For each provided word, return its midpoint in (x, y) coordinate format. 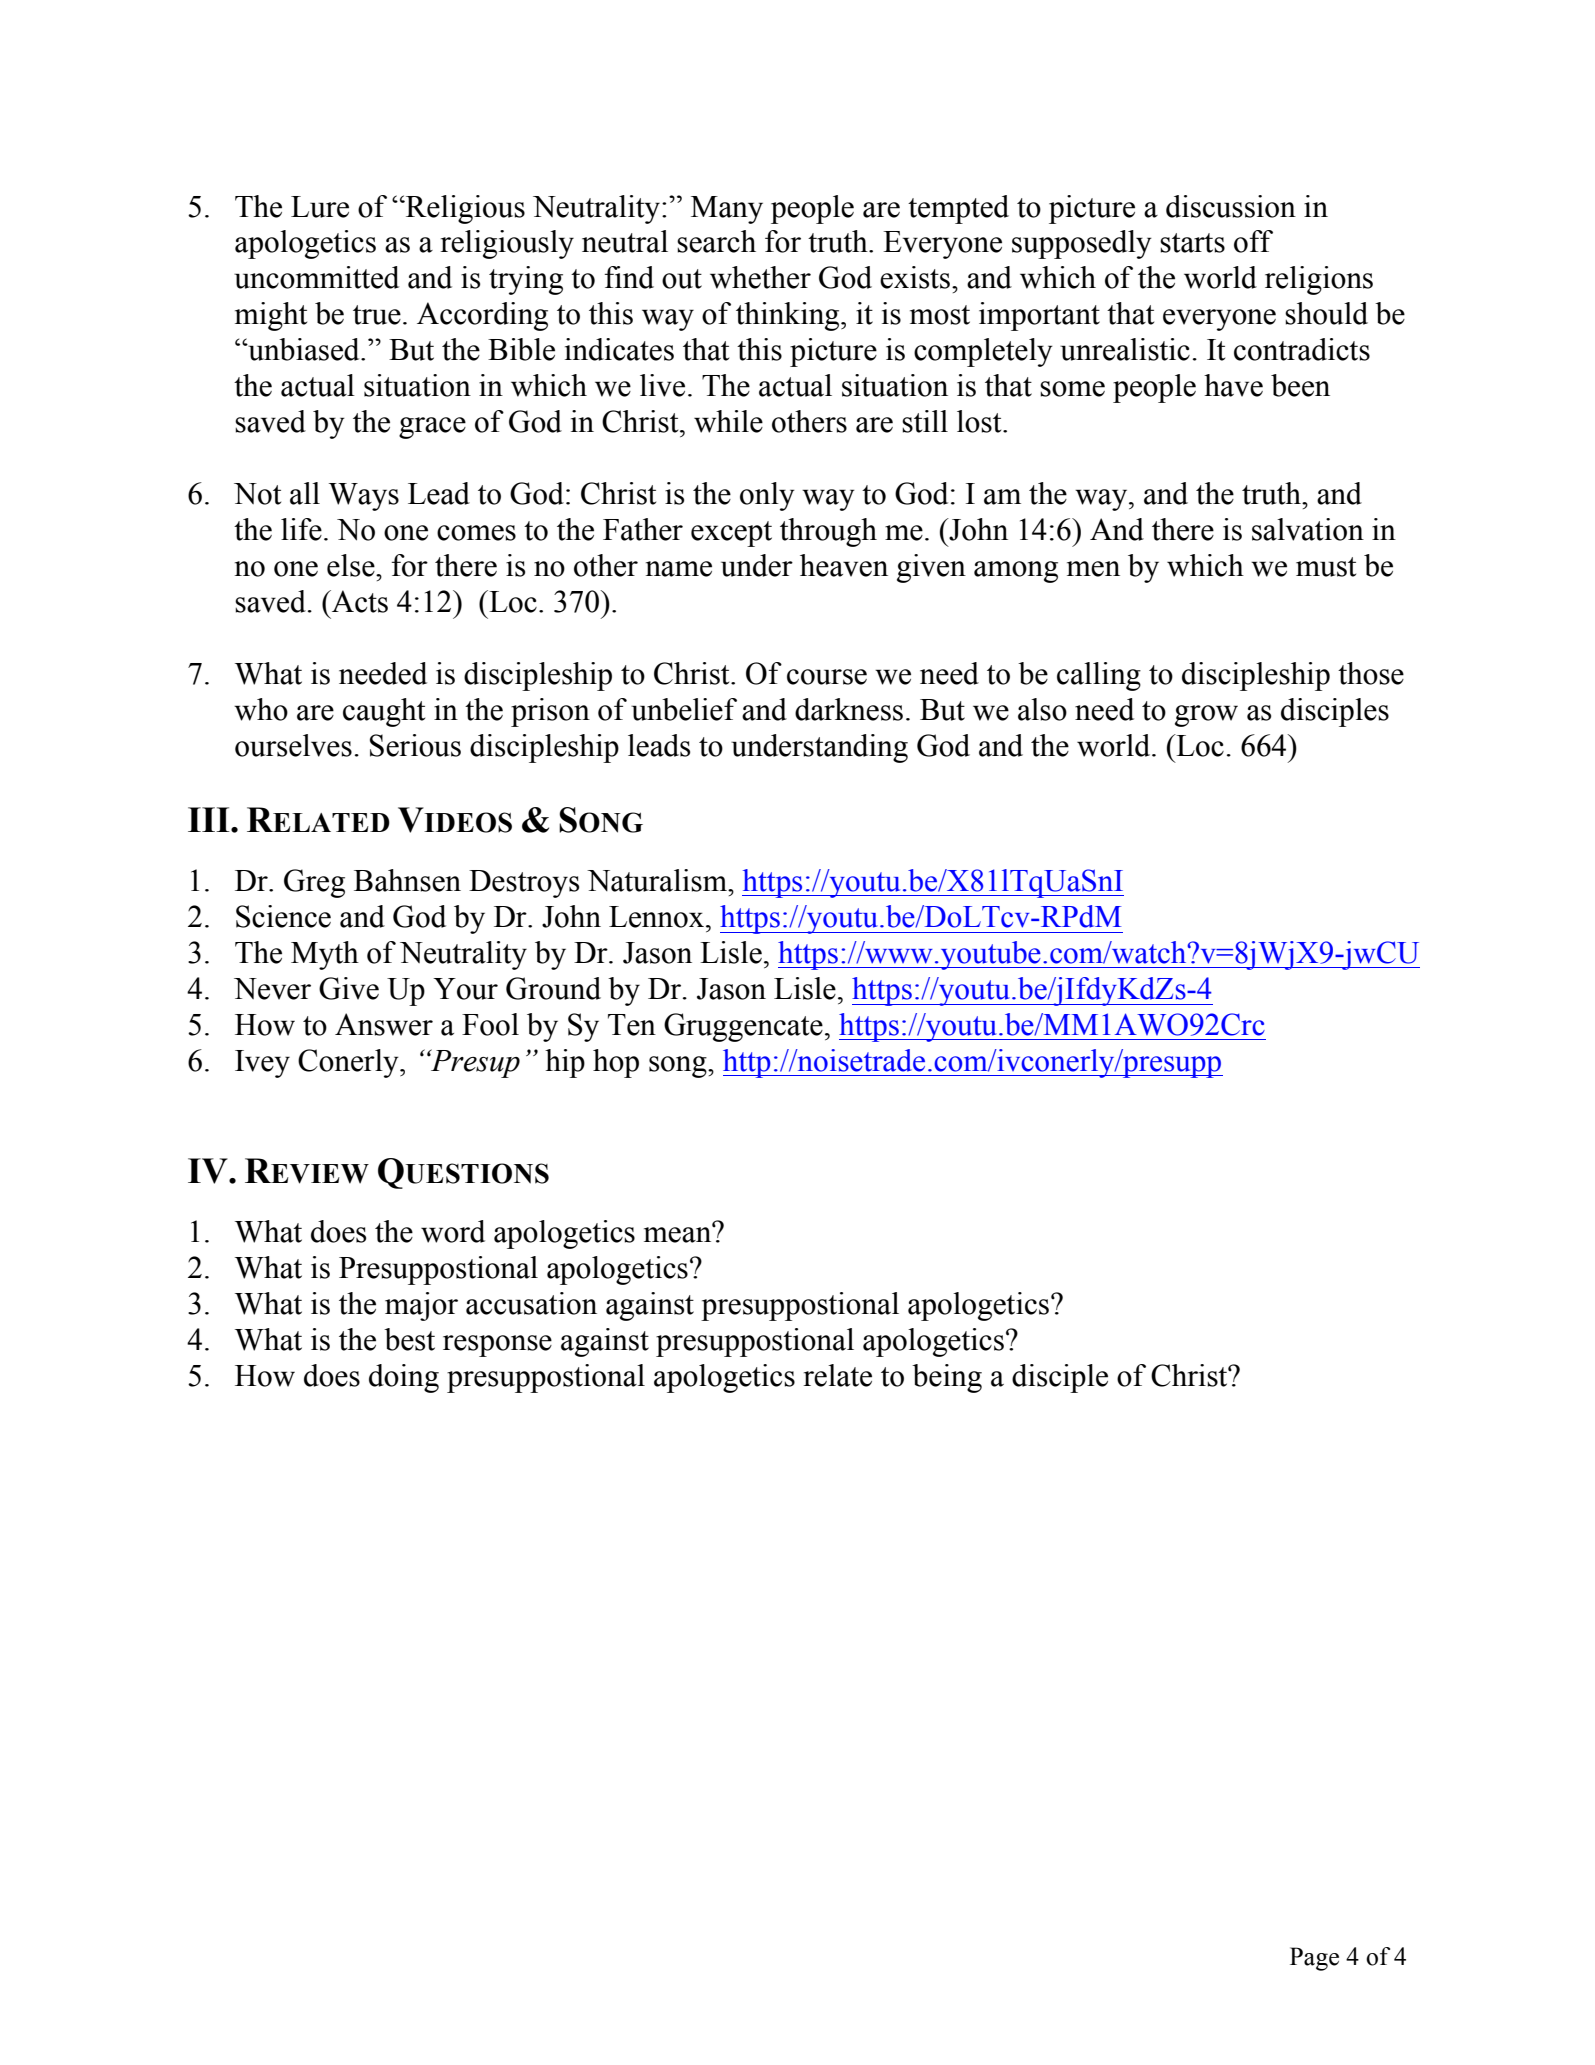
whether (760, 277)
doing (404, 1378)
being (947, 1378)
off (1253, 241)
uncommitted (316, 277)
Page (1314, 1959)
